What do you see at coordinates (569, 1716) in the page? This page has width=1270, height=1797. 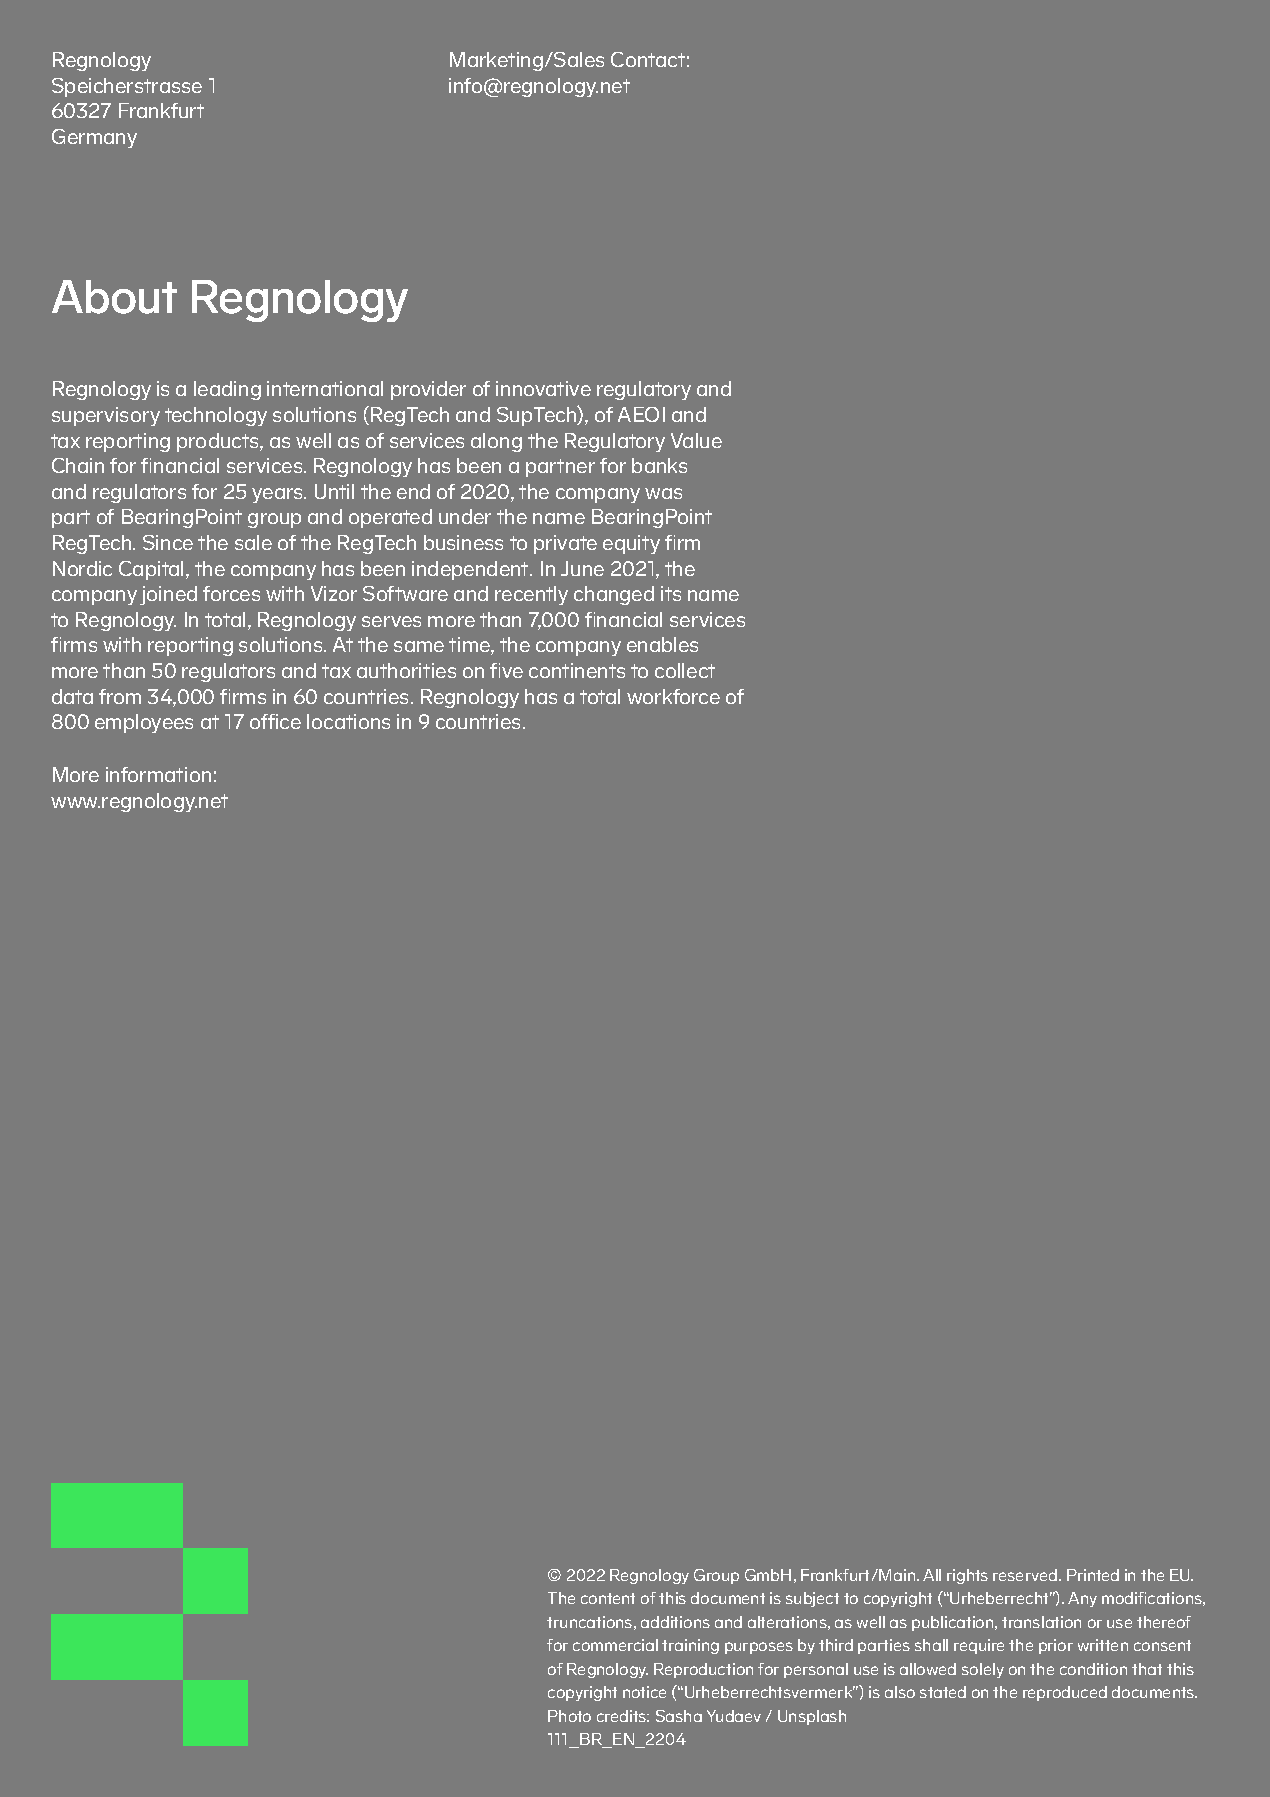 I see `Photo` at bounding box center [569, 1716].
